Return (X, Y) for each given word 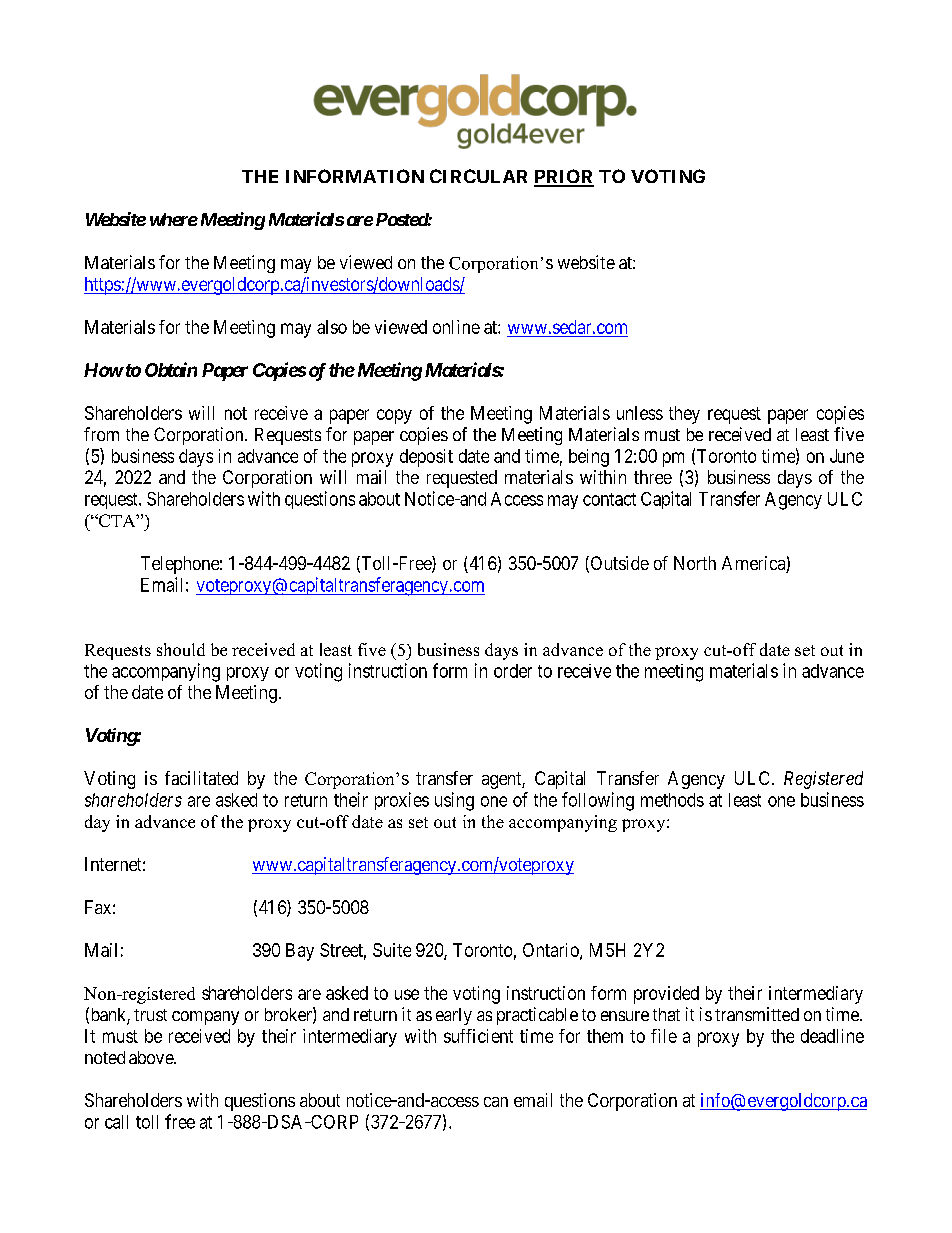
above (152, 1057)
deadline (832, 1036)
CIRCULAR (478, 176)
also (332, 327)
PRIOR (564, 177)
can (496, 1102)
